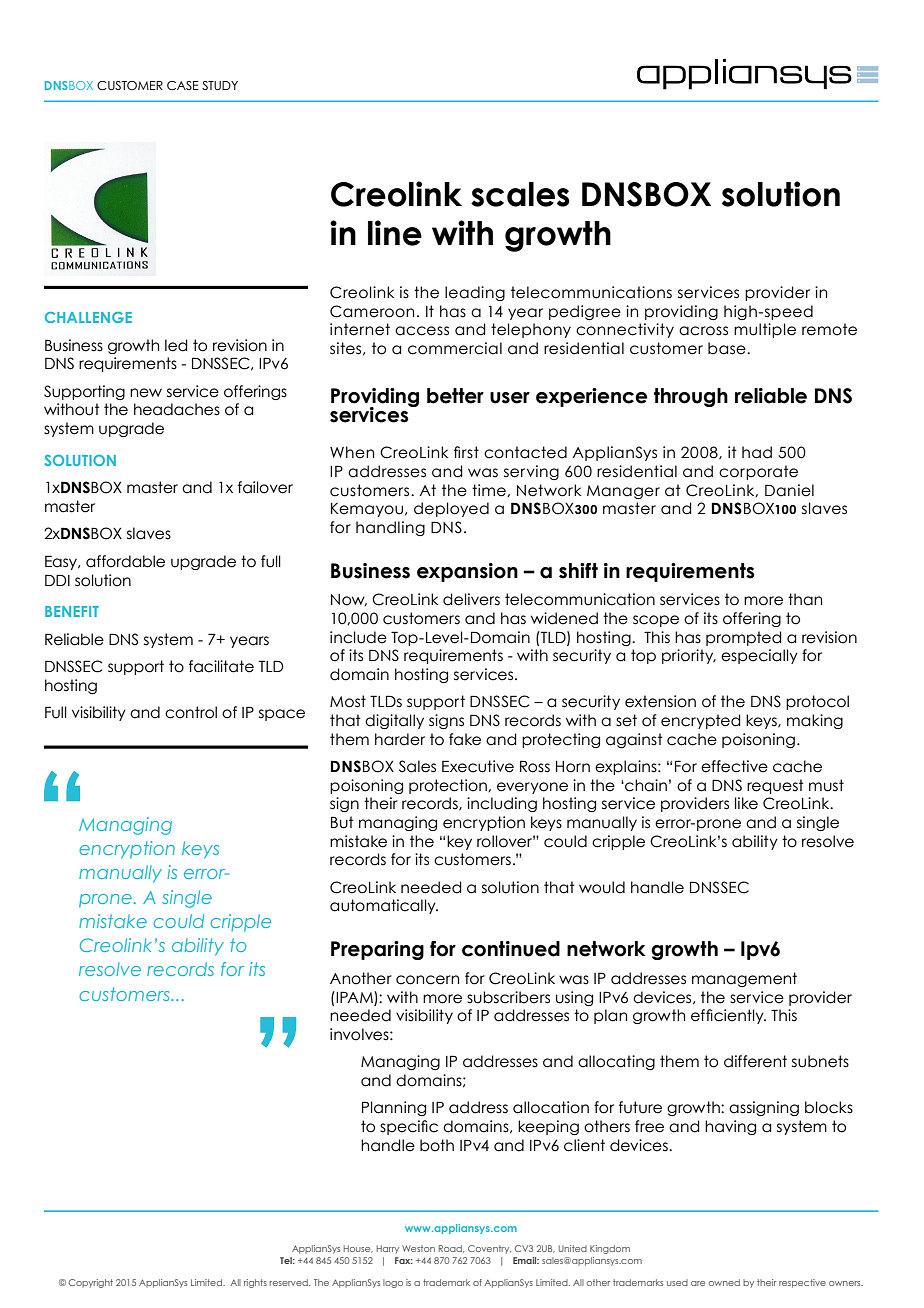 The image size is (924, 1308). Describe the element at coordinates (427, 980) in the document. I see `concern` at that location.
